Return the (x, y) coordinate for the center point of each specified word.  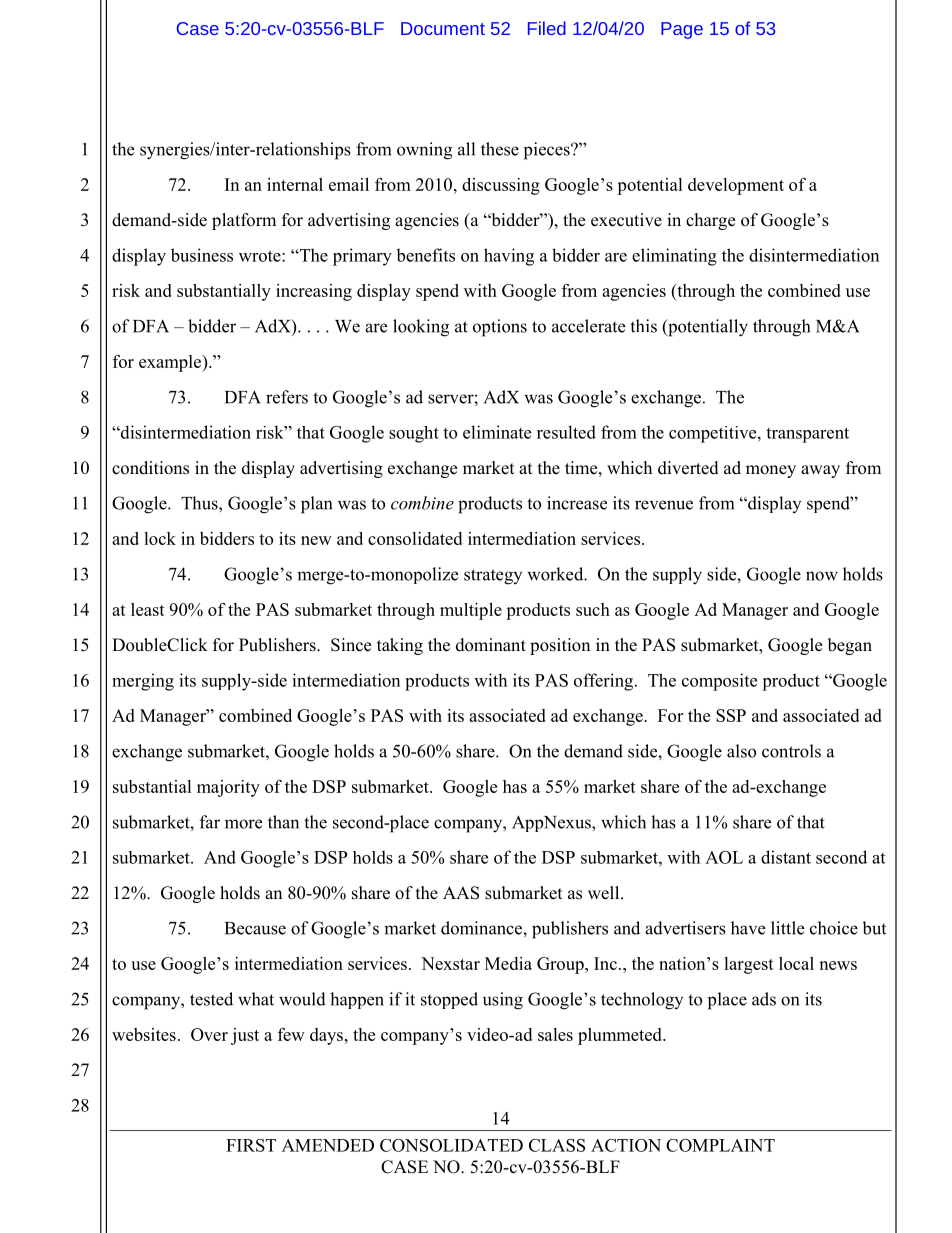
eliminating (674, 257)
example (171, 363)
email (349, 184)
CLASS (557, 1145)
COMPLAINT (720, 1145)
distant (786, 857)
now (822, 576)
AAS (461, 893)
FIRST (251, 1145)
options (500, 328)
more (243, 824)
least (148, 609)
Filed (547, 28)
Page (682, 30)
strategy (493, 577)
